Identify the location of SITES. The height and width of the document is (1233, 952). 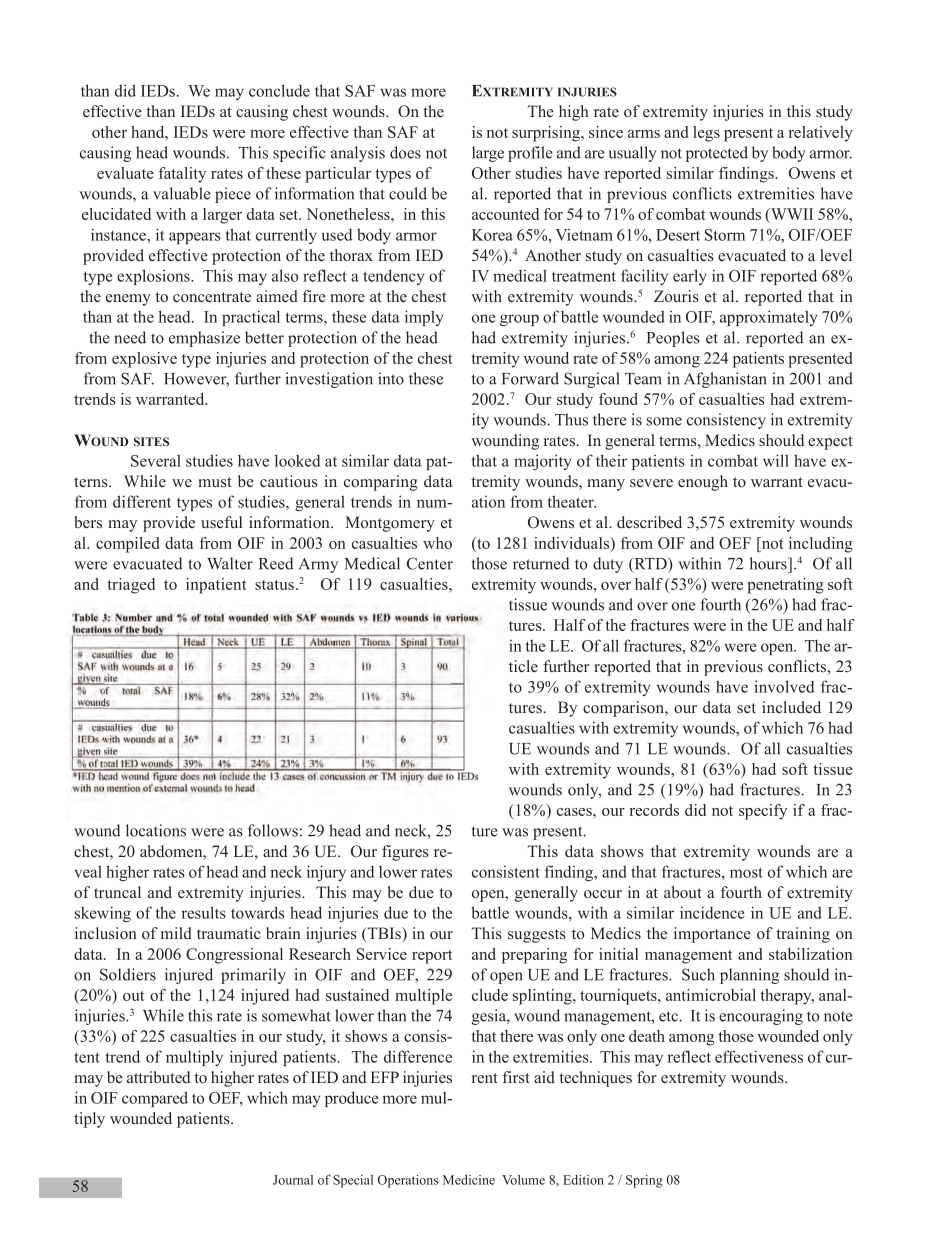
(151, 441).
